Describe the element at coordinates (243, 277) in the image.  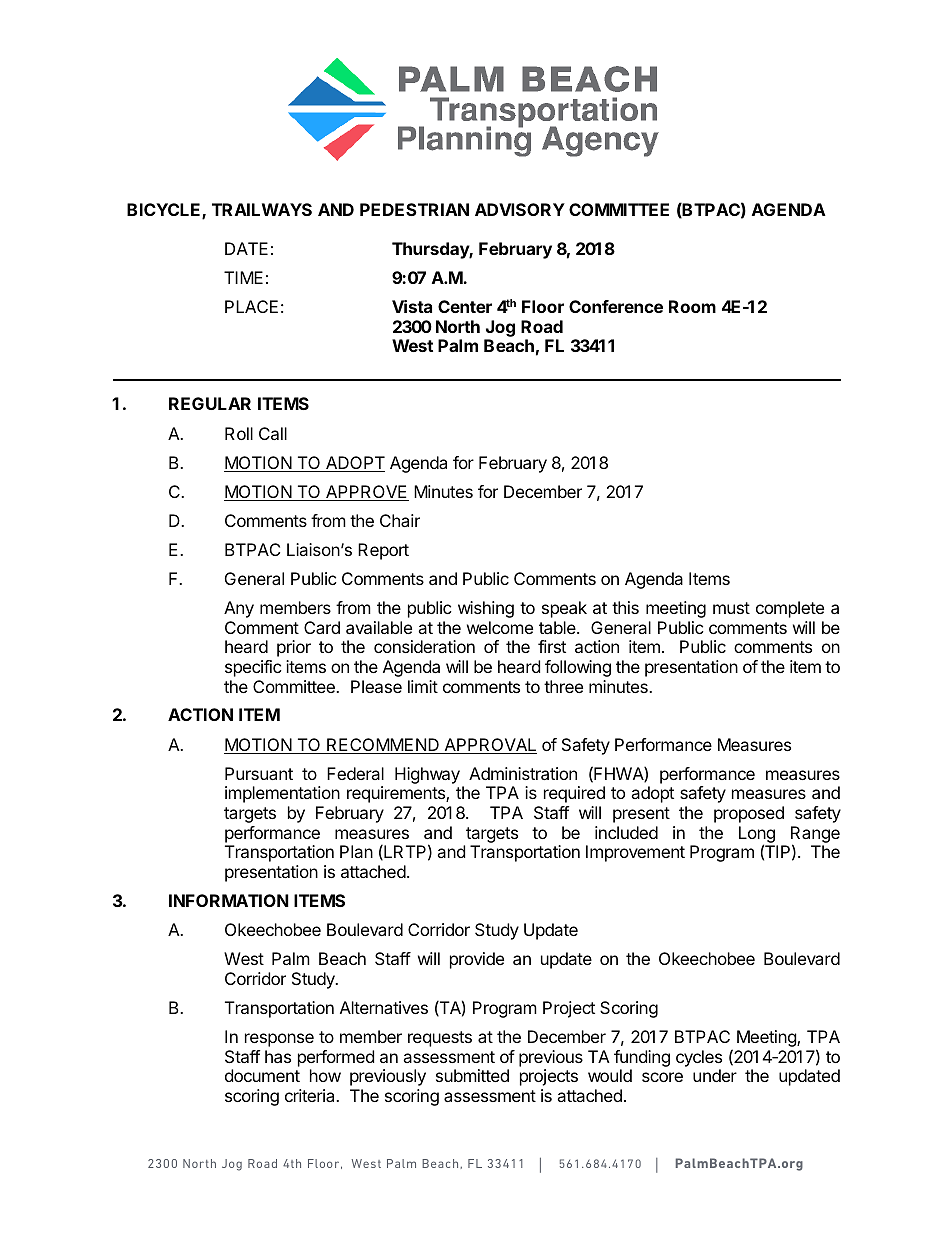
I see `TIME` at that location.
